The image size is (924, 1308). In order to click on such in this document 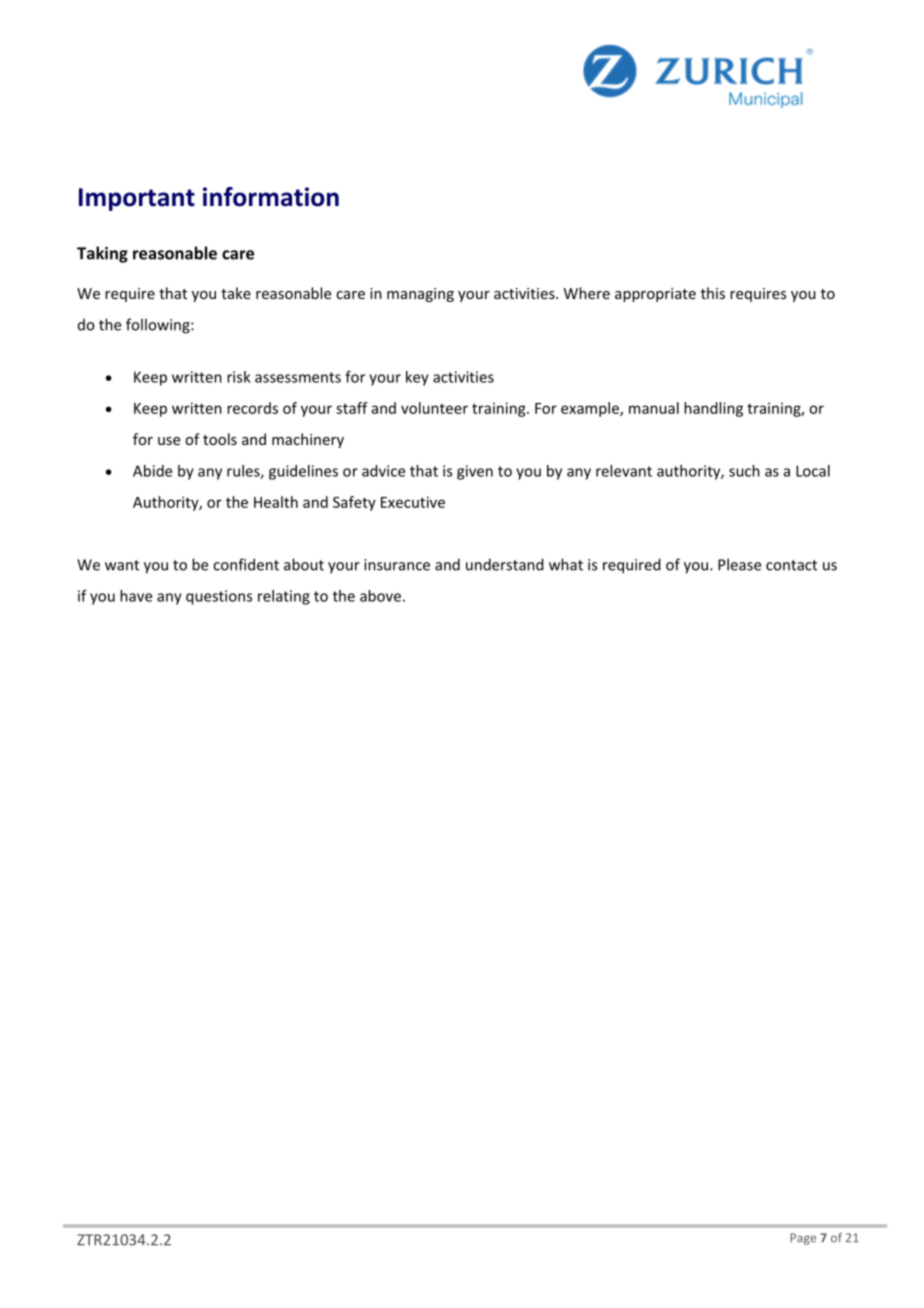, I will do `click(744, 471)`.
